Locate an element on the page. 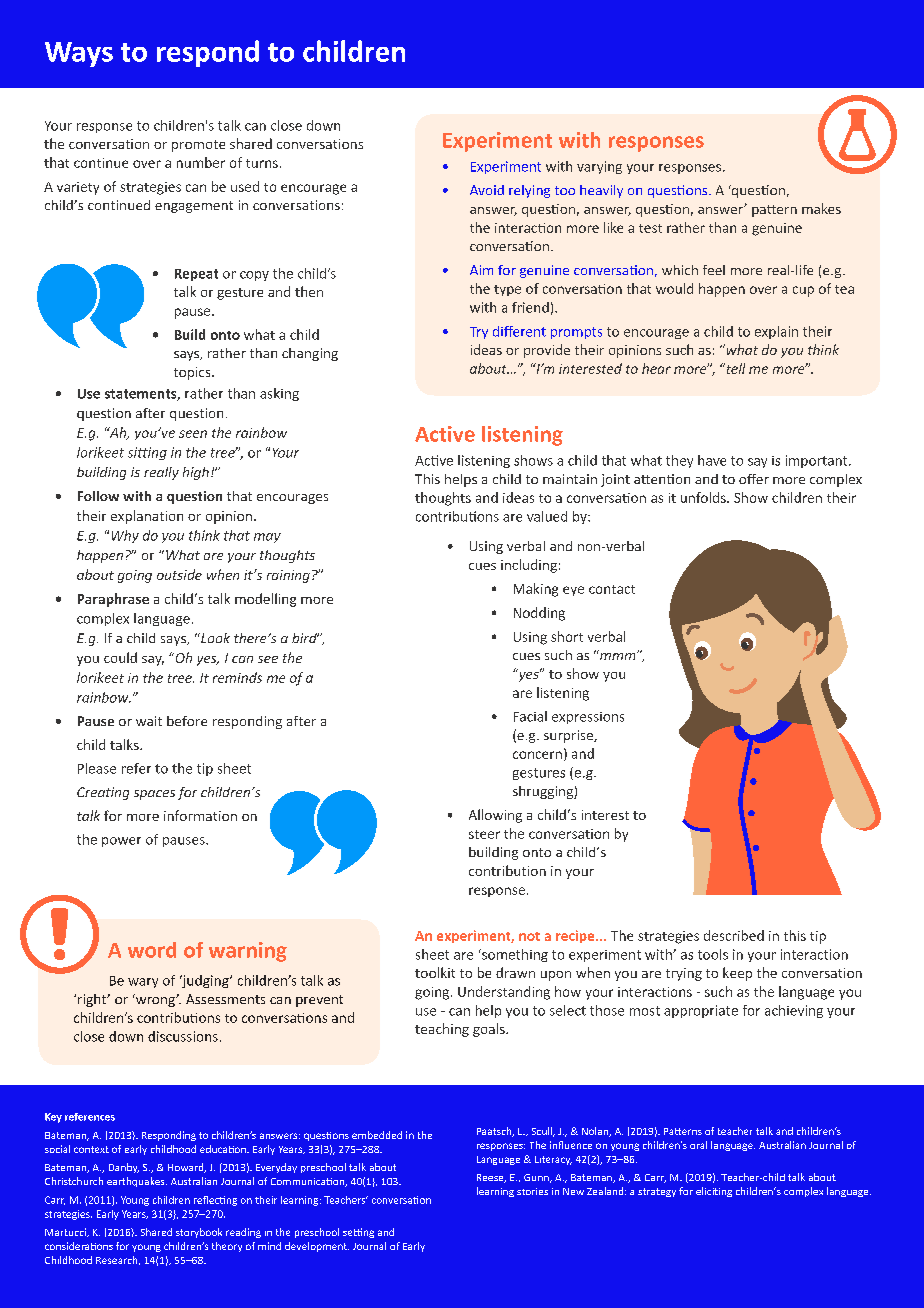 This page has height=1308, width=924. could is located at coordinates (120, 657).
